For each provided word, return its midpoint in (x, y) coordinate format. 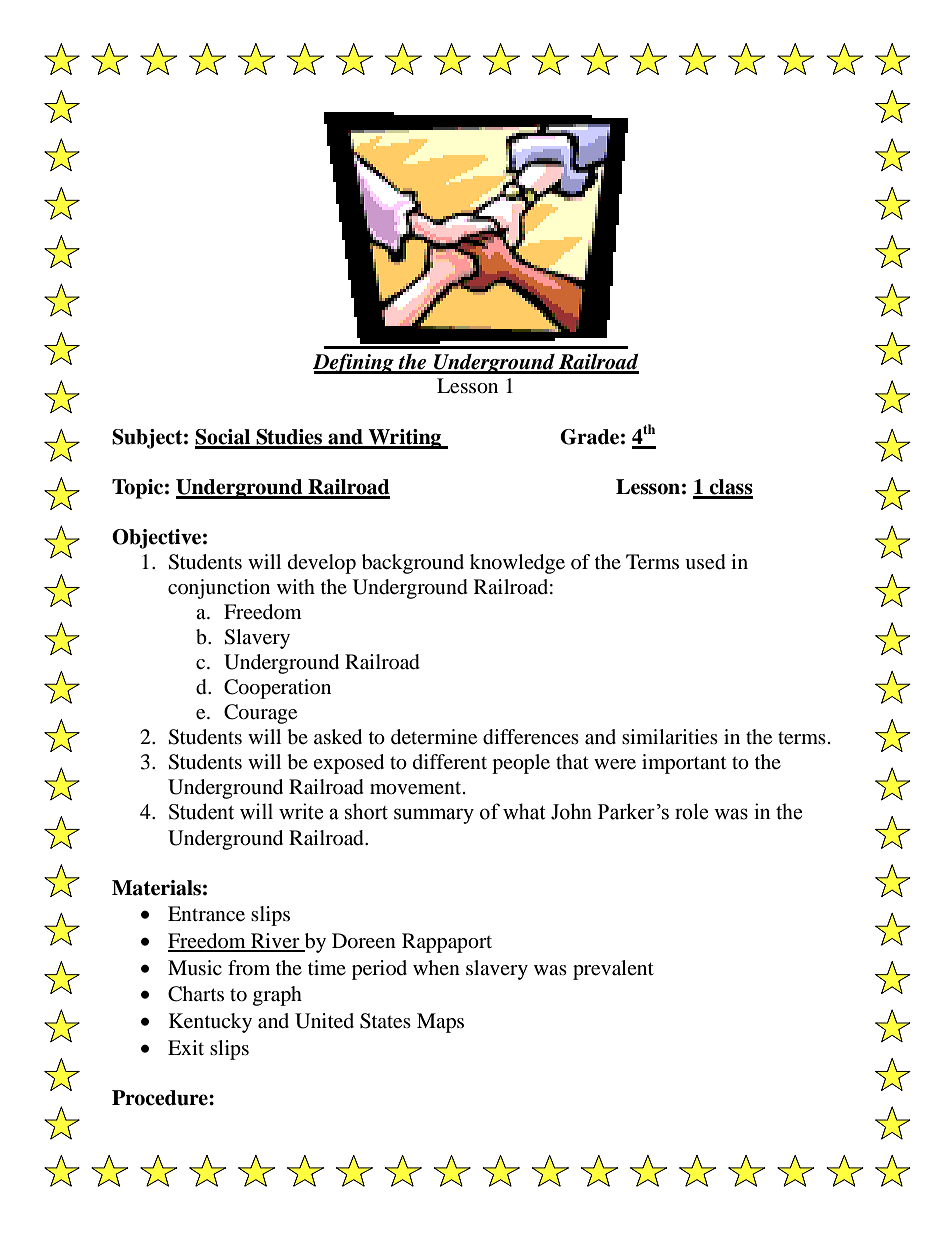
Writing (405, 439)
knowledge (517, 564)
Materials (156, 888)
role (691, 811)
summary (434, 816)
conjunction (219, 589)
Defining (354, 363)
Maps (440, 1023)
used (705, 562)
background (413, 564)
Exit (186, 1047)
